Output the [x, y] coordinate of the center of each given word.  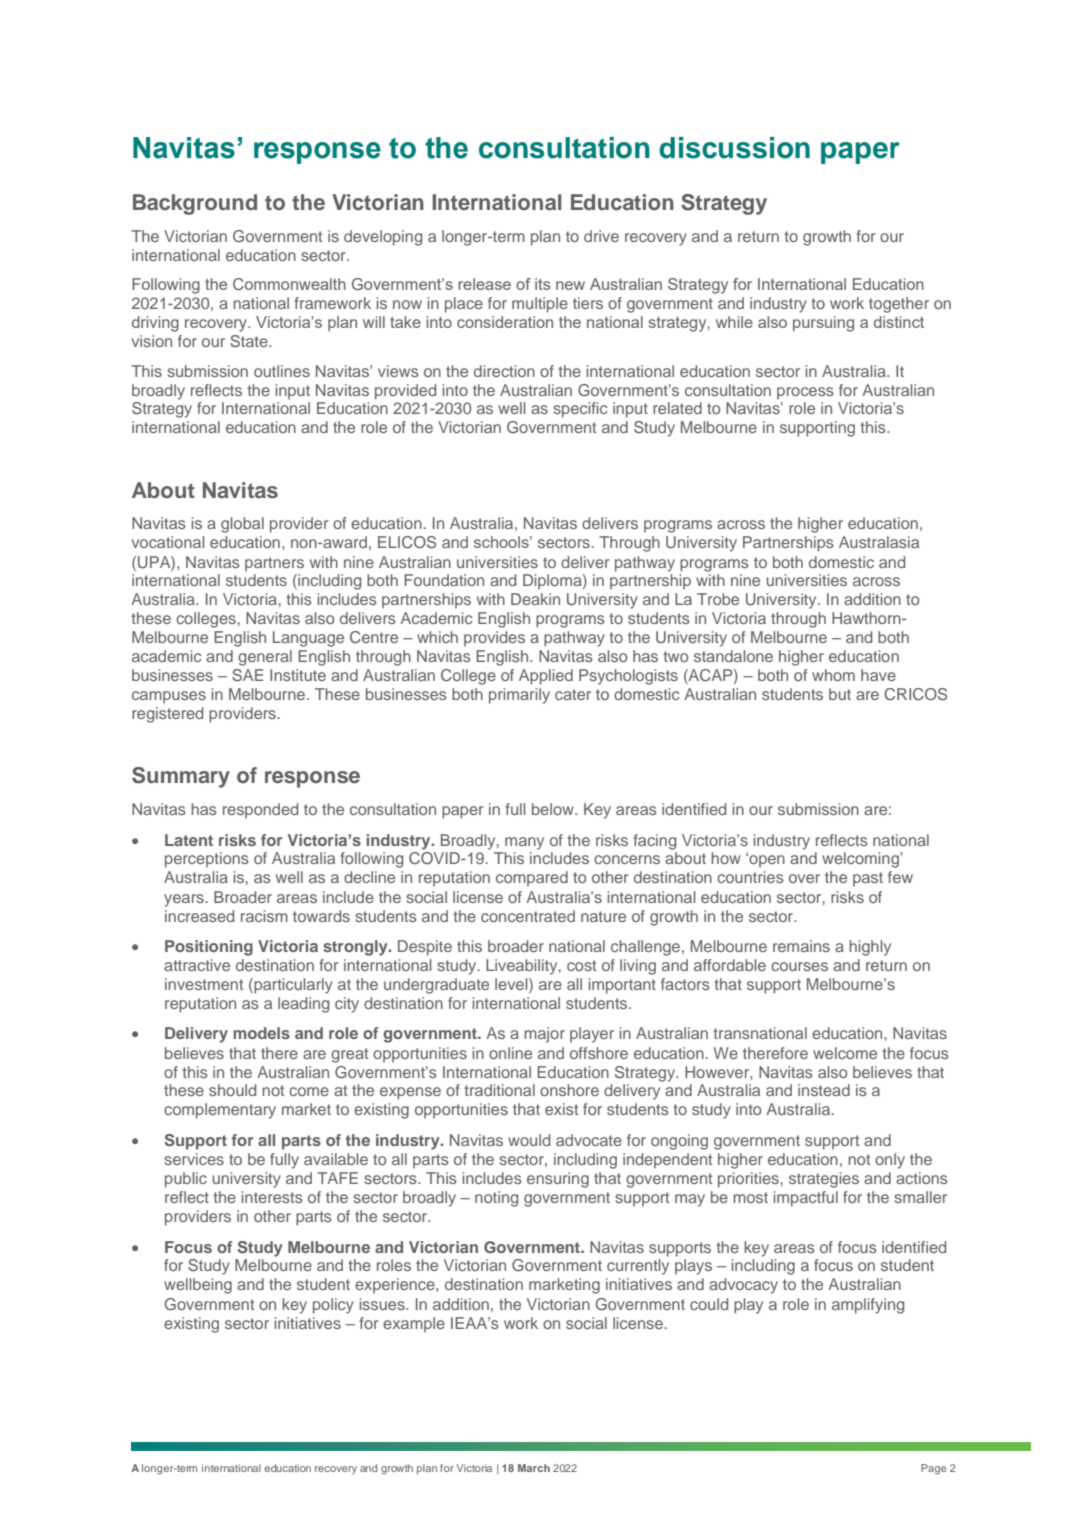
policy [333, 1306]
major [544, 1035]
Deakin [535, 599]
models [261, 1033]
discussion [734, 148]
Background [195, 204]
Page [933, 1469]
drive [601, 236]
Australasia [879, 542]
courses [799, 966]
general [265, 658]
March [534, 1468]
